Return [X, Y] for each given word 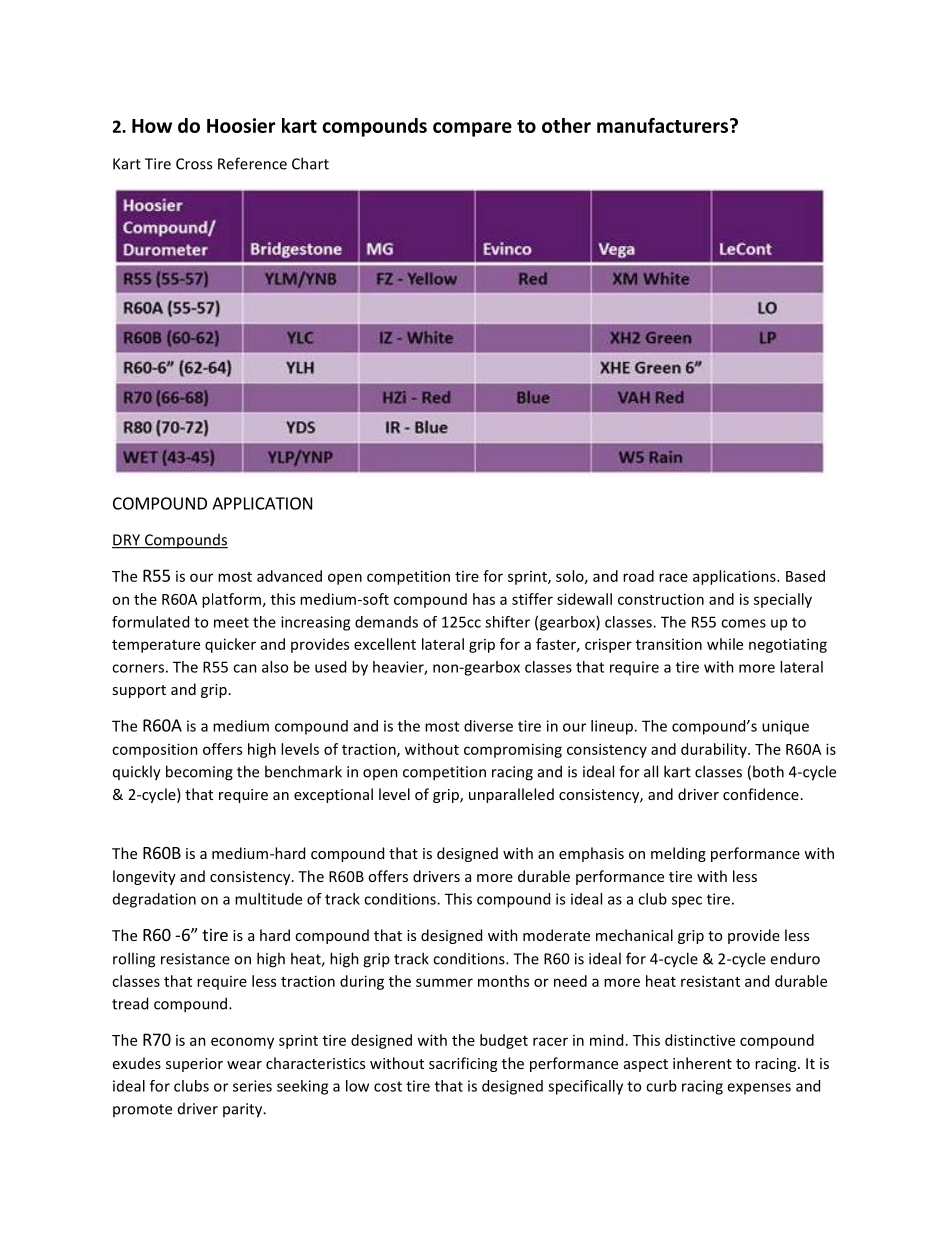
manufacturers [662, 125]
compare [472, 129]
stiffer [532, 599]
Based [805, 576]
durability [715, 750]
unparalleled [511, 795]
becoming [199, 773]
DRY [127, 541]
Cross [194, 164]
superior [194, 1065]
